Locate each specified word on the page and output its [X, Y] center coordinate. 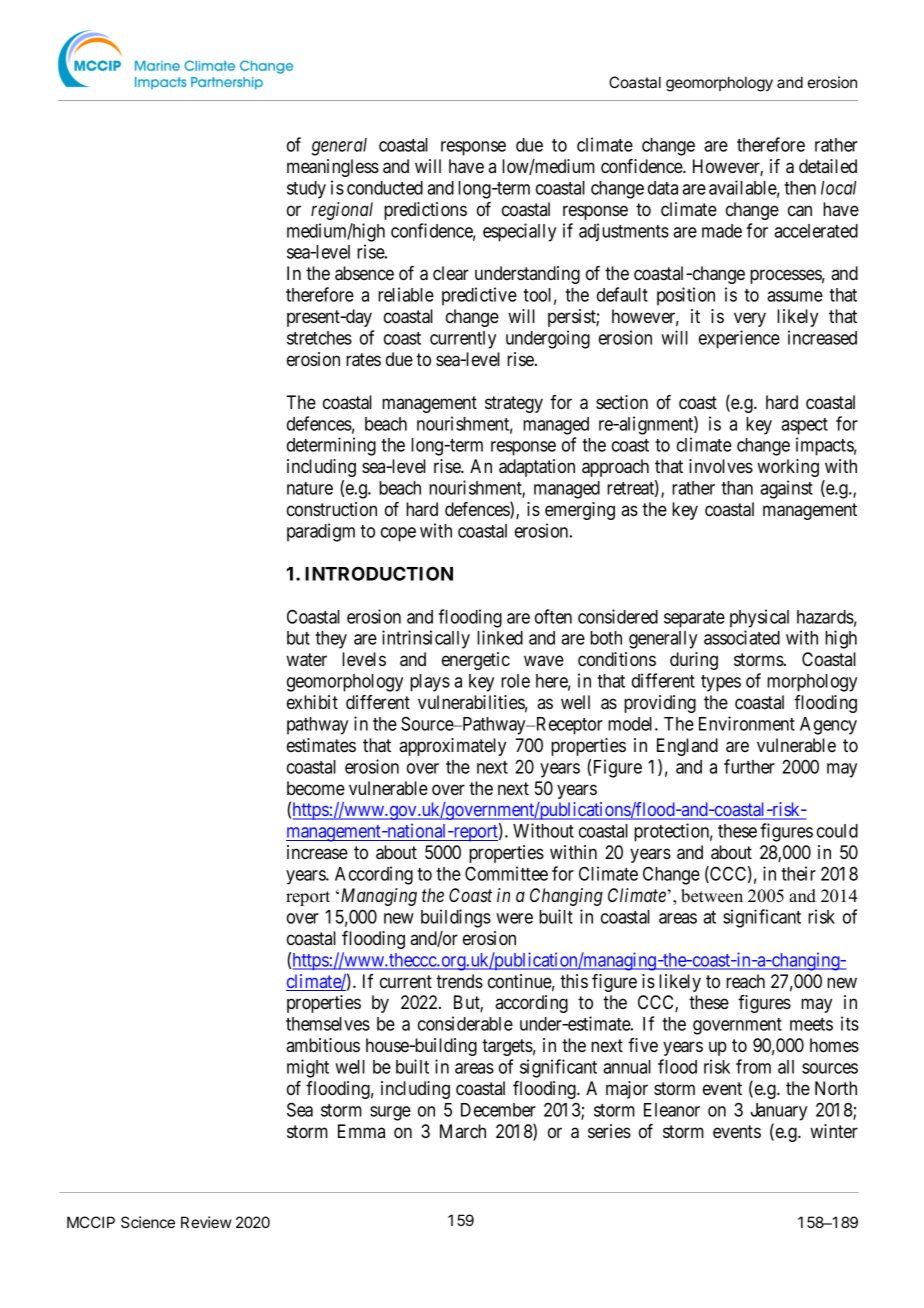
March [463, 1131]
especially [519, 232]
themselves [328, 1024]
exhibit [312, 702]
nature [310, 488]
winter [834, 1131]
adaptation [537, 468]
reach [745, 981]
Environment [747, 723]
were [514, 918]
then [800, 188]
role [515, 681]
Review [206, 1222]
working [788, 468]
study [306, 190]
